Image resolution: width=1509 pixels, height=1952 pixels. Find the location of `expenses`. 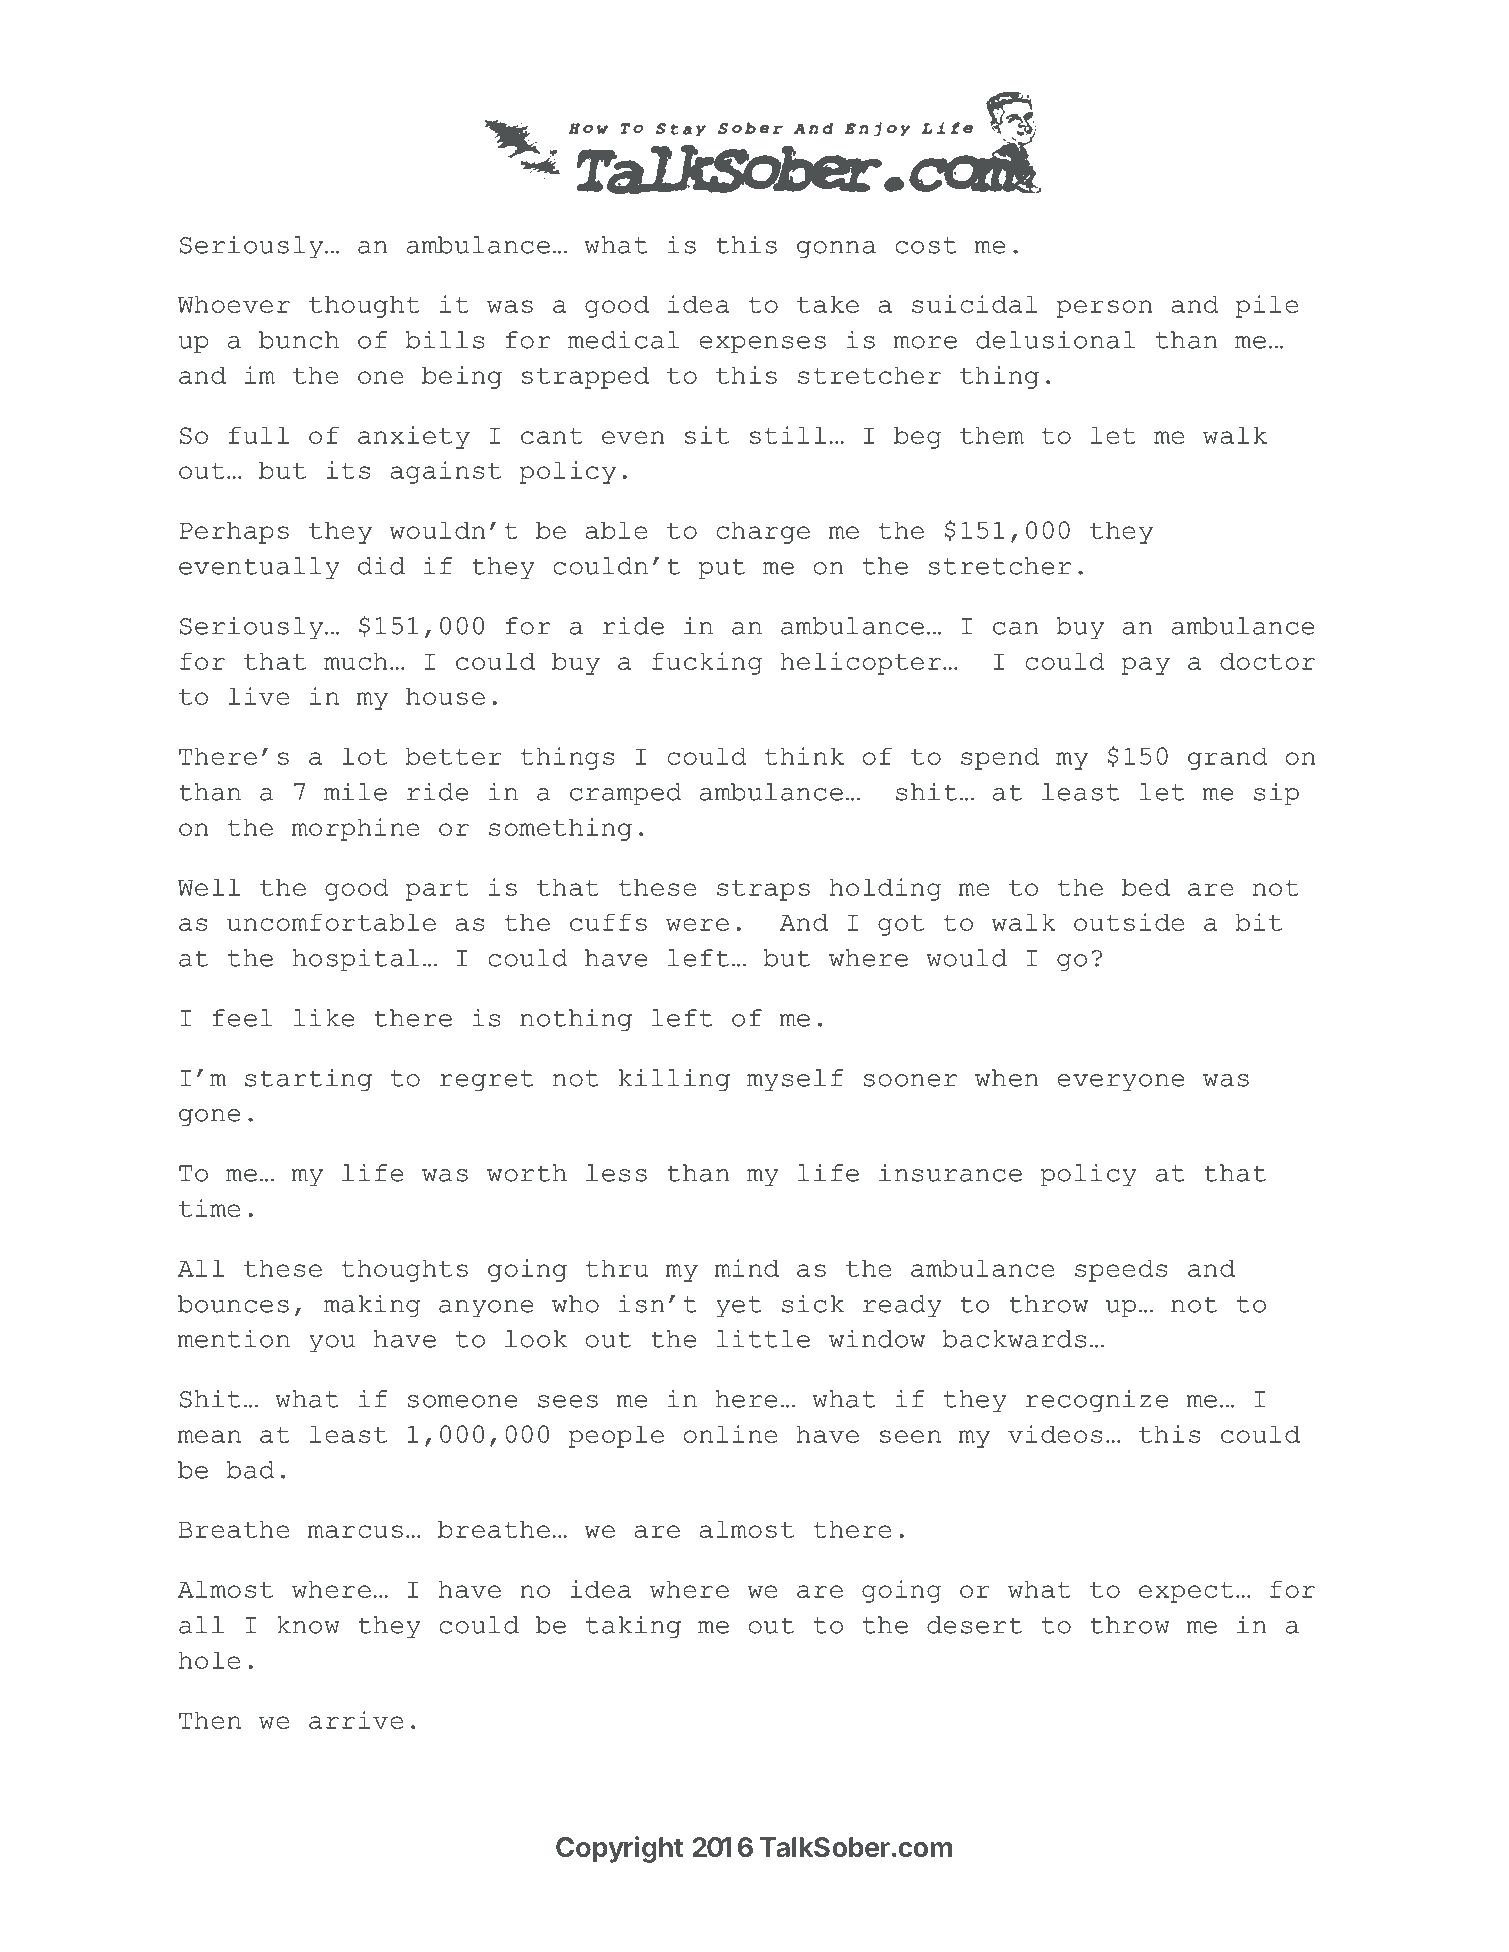

expenses is located at coordinates (762, 344).
